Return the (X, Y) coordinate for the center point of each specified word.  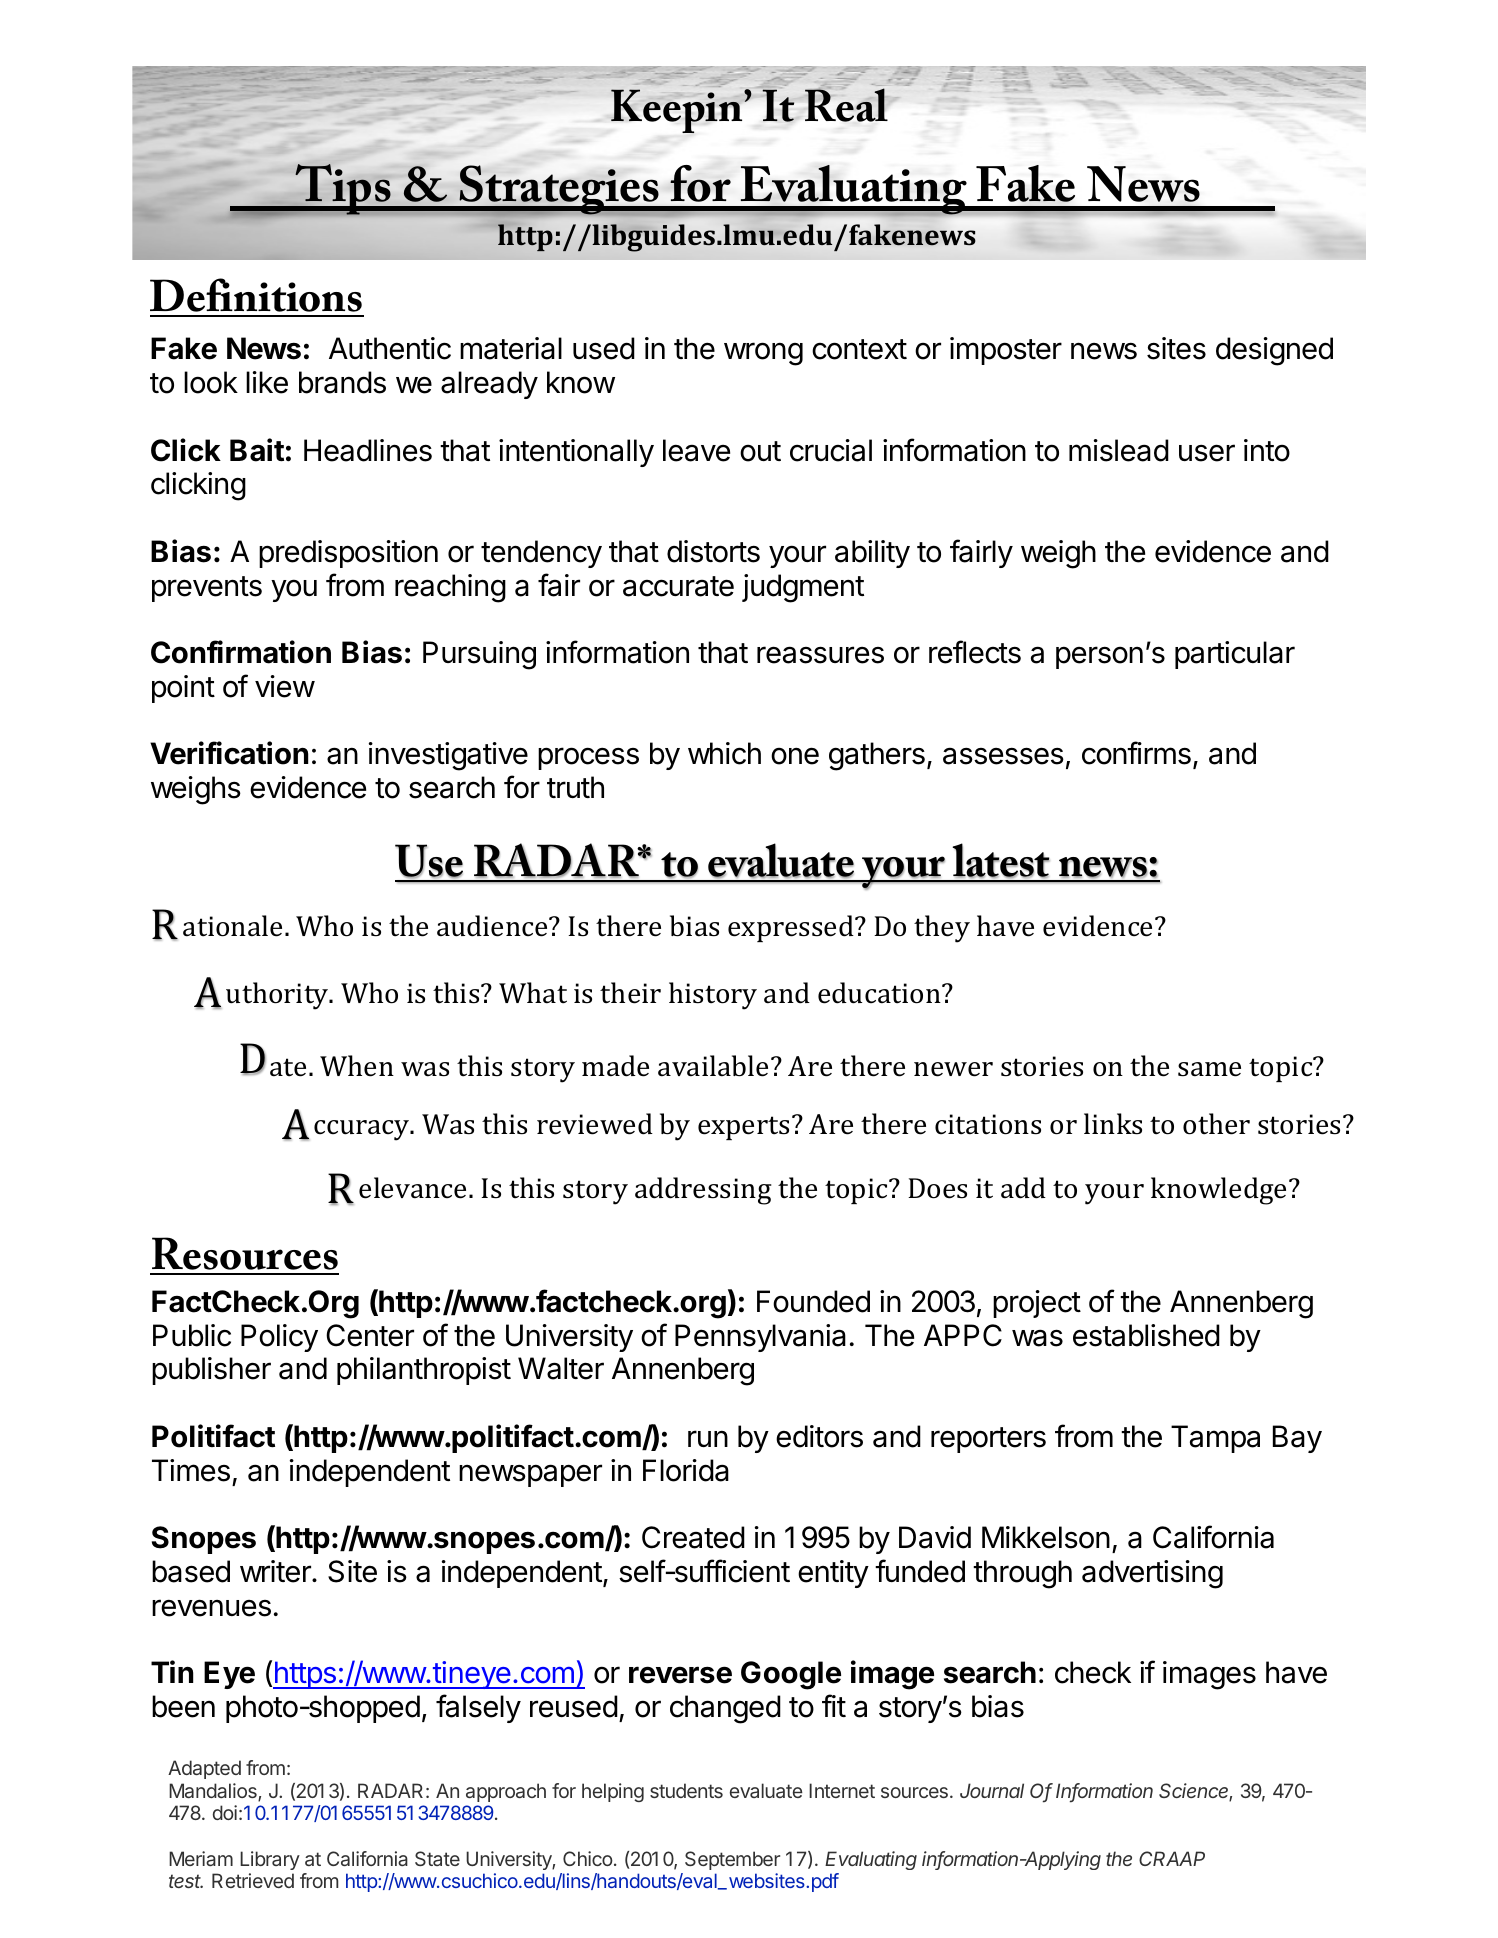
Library (270, 1860)
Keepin (678, 111)
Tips (343, 189)
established (1146, 1335)
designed (1274, 351)
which (724, 753)
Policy (279, 1338)
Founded (813, 1301)
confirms (1136, 753)
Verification (229, 753)
